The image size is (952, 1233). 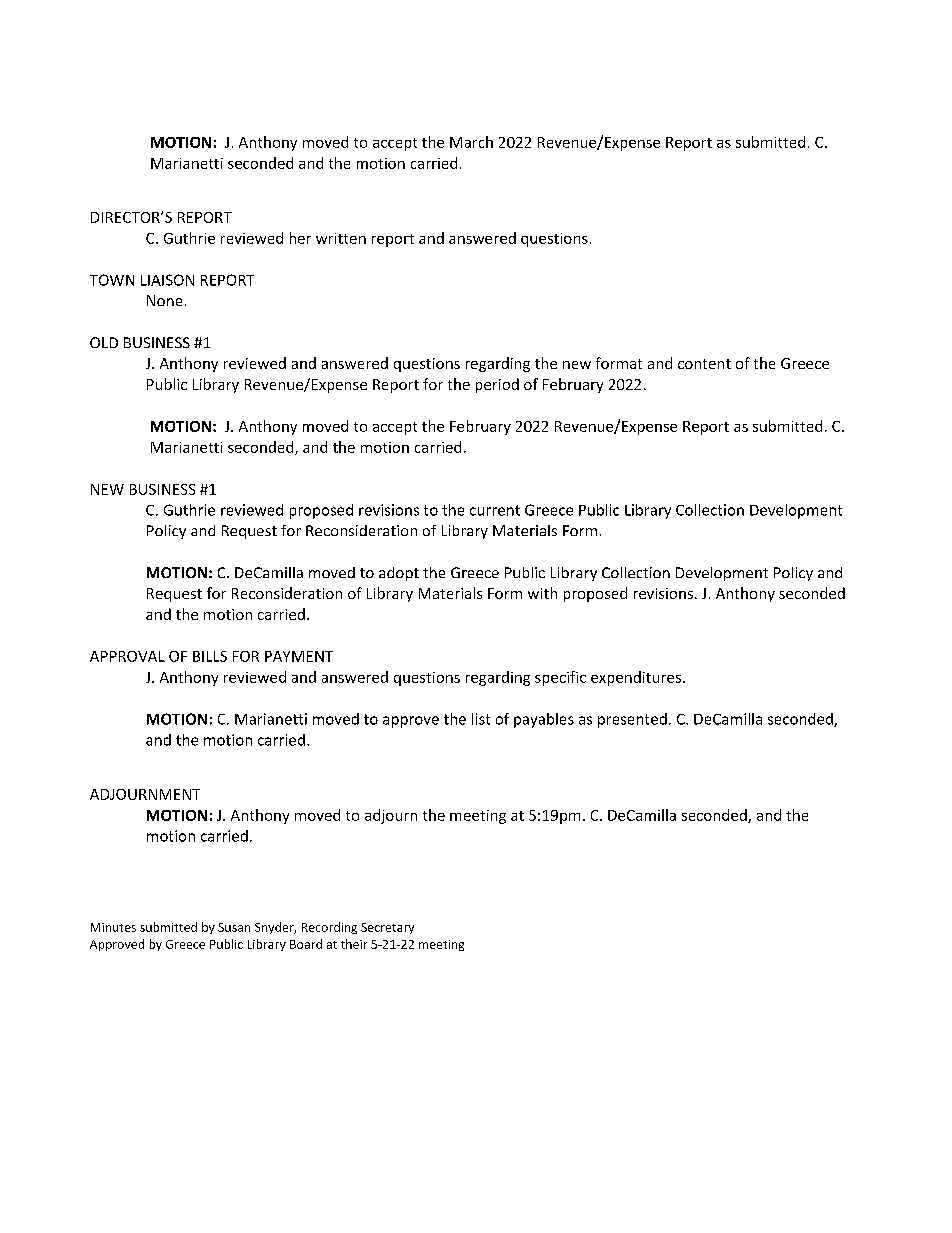 What do you see at coordinates (495, 510) in the screenshot?
I see `current` at bounding box center [495, 510].
